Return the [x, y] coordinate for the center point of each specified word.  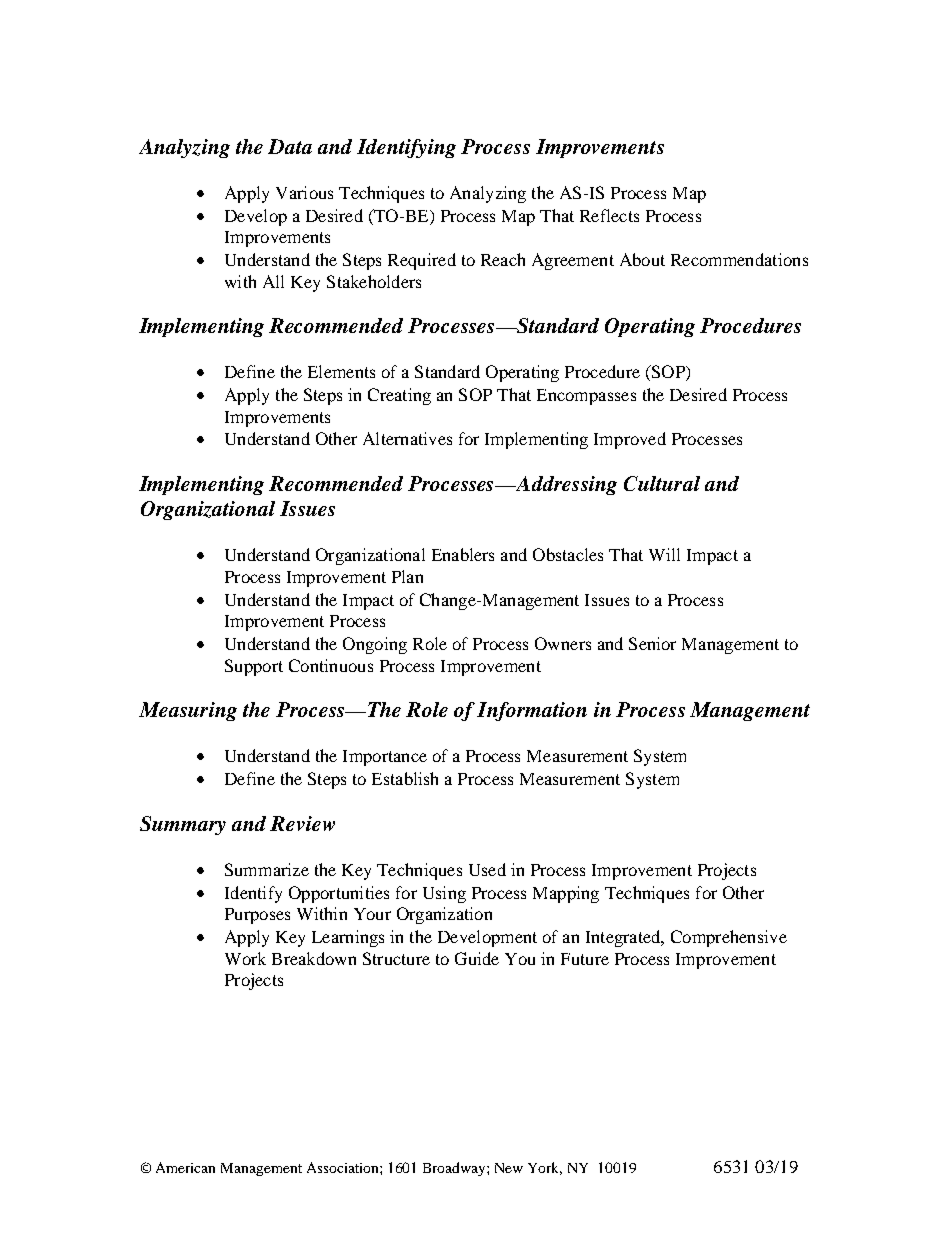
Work [245, 958]
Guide [477, 958]
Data [290, 146]
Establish [405, 778]
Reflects [609, 215]
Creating [399, 396]
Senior [652, 643]
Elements [341, 371]
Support [254, 667]
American [185, 1167]
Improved [630, 440]
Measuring [188, 711]
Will [664, 554]
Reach [503, 259]
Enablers [463, 554]
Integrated [624, 938]
